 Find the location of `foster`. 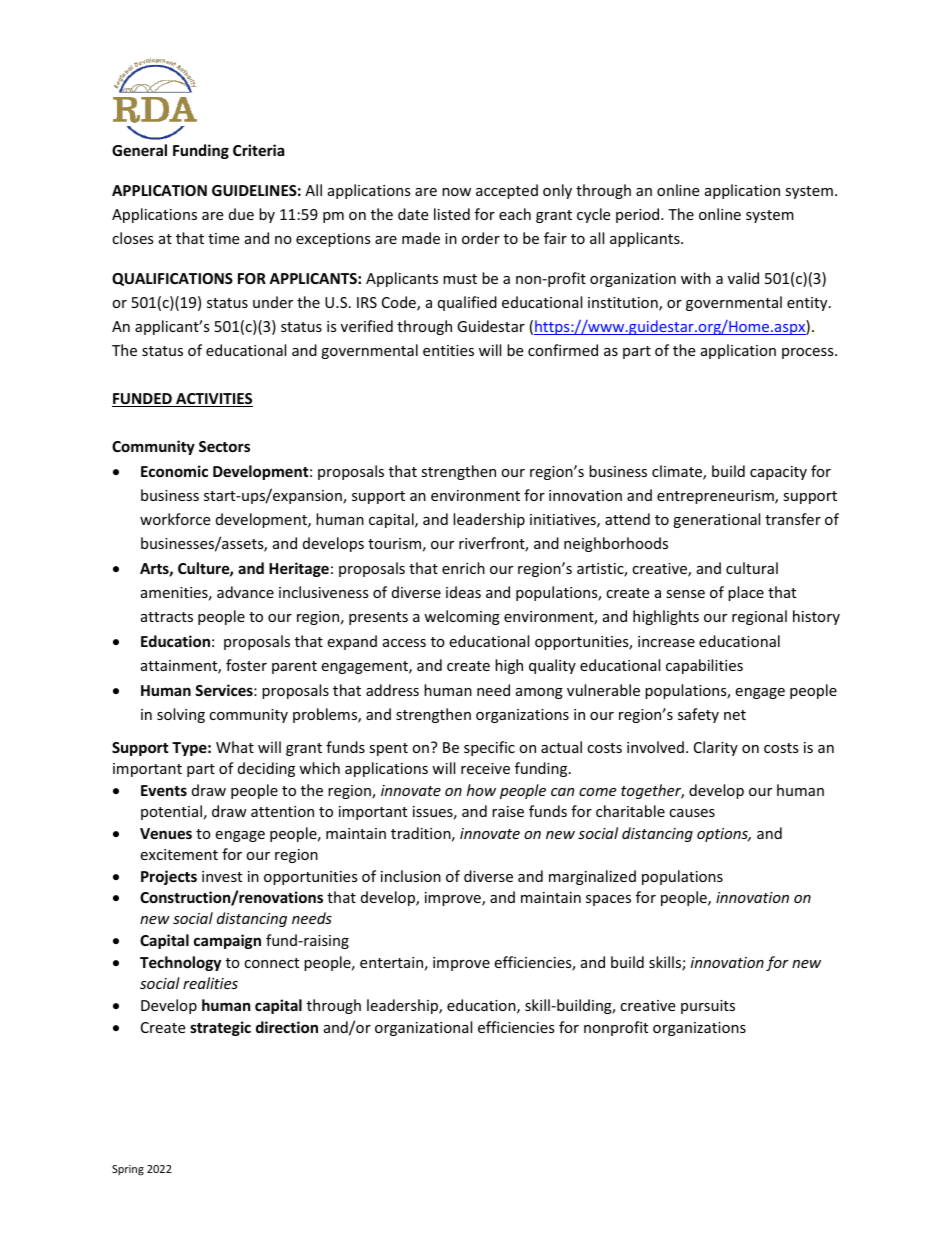

foster is located at coordinates (246, 665).
